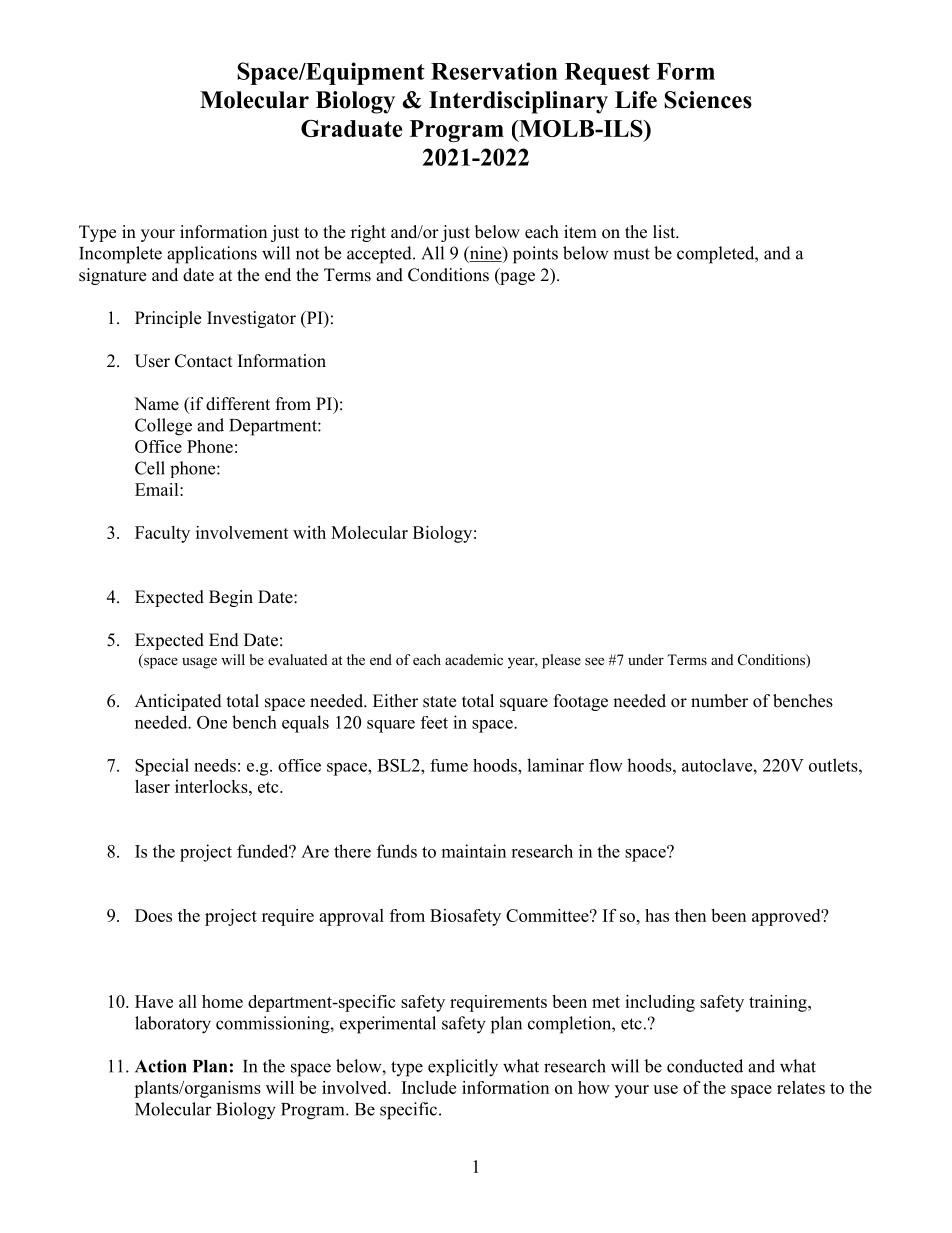 This screenshot has width=952, height=1233. Describe the element at coordinates (231, 598) in the screenshot. I see `Begin` at that location.
